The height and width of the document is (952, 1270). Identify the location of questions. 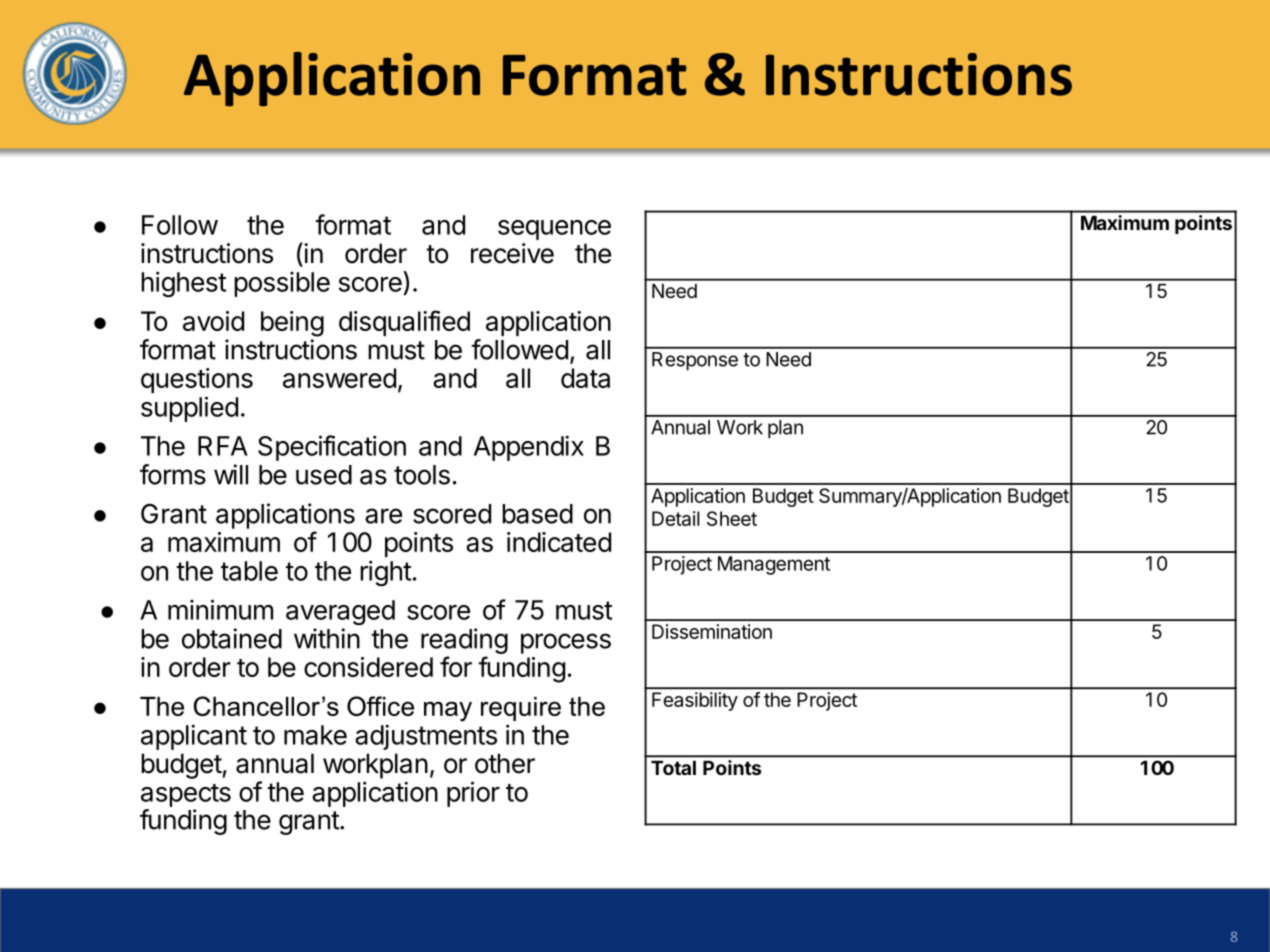
(197, 380).
